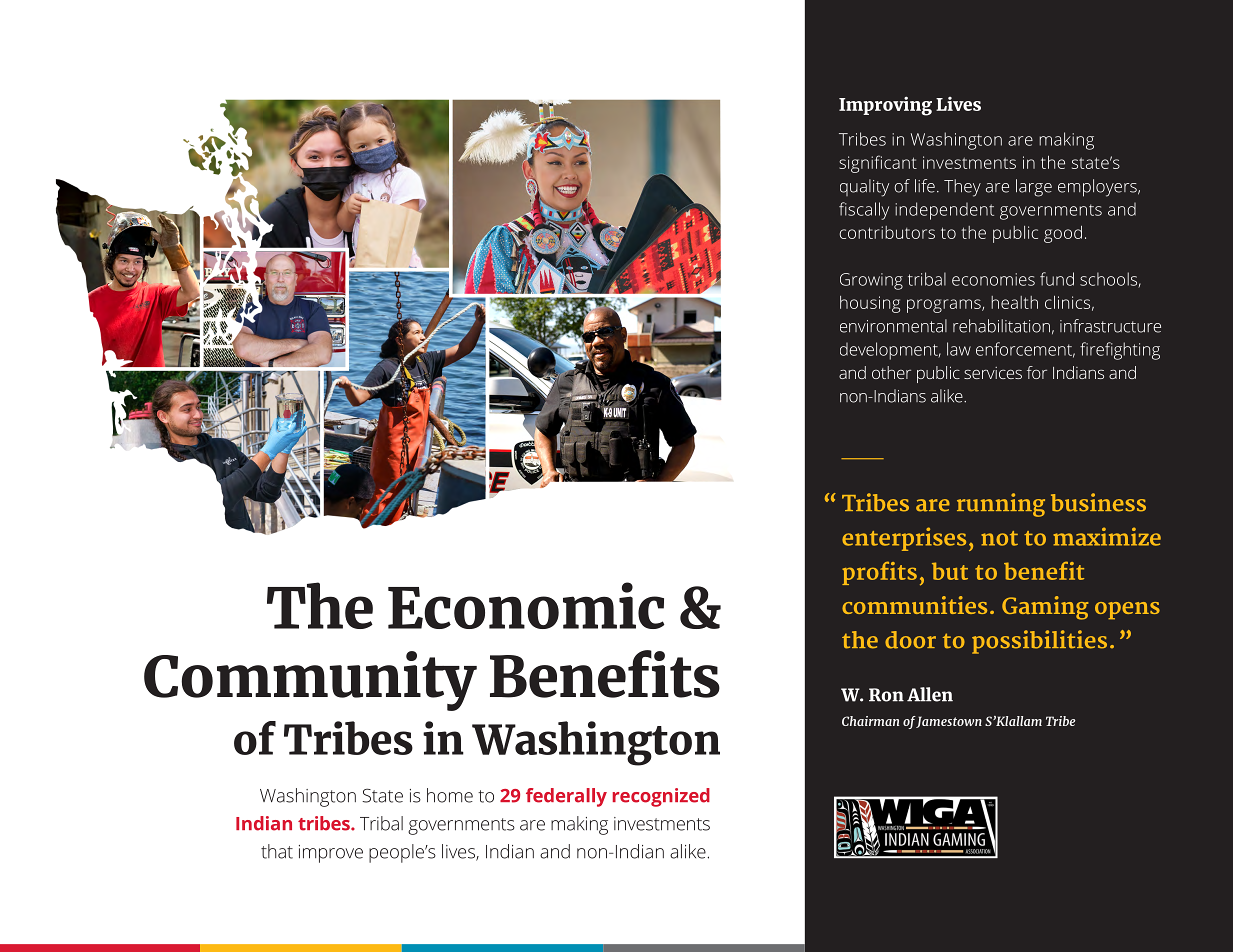  Describe the element at coordinates (891, 372) in the image. I see `other` at that location.
